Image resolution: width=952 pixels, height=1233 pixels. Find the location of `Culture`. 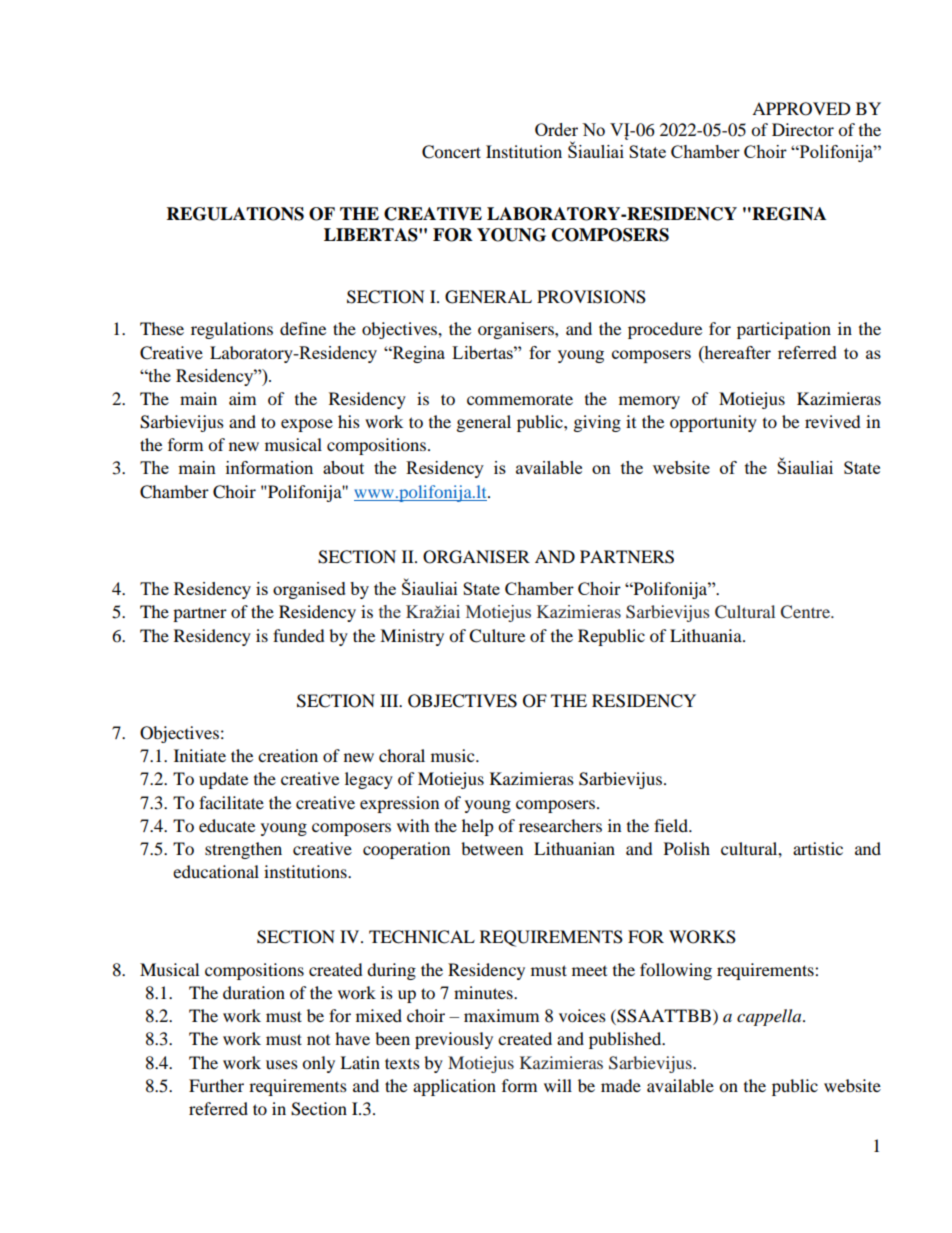

Culture is located at coordinates (497, 636).
